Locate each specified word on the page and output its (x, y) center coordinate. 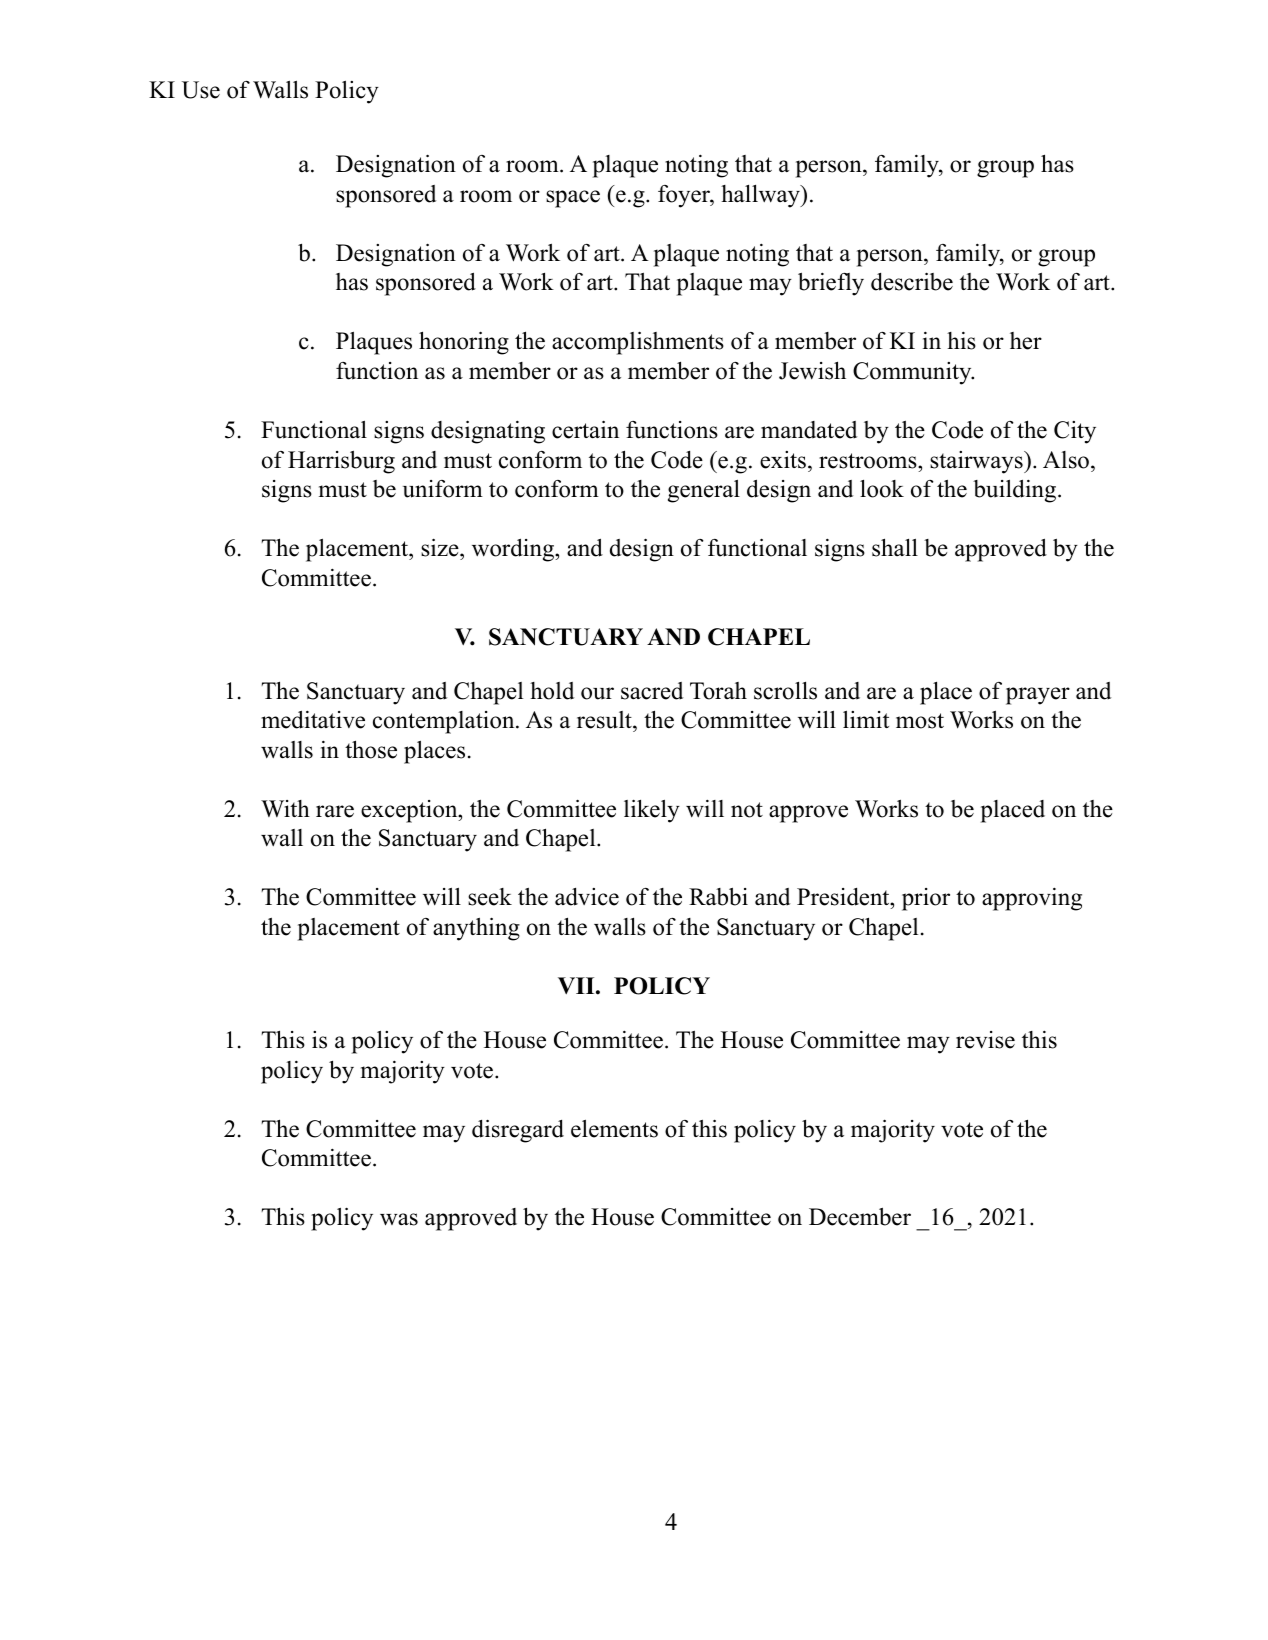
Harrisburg (341, 462)
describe (912, 281)
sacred (652, 691)
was (399, 1219)
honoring (464, 343)
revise (985, 1040)
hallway (761, 196)
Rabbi (718, 897)
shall (895, 547)
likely (652, 811)
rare (335, 811)
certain (585, 429)
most (920, 721)
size (441, 547)
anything (476, 929)
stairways (977, 462)
